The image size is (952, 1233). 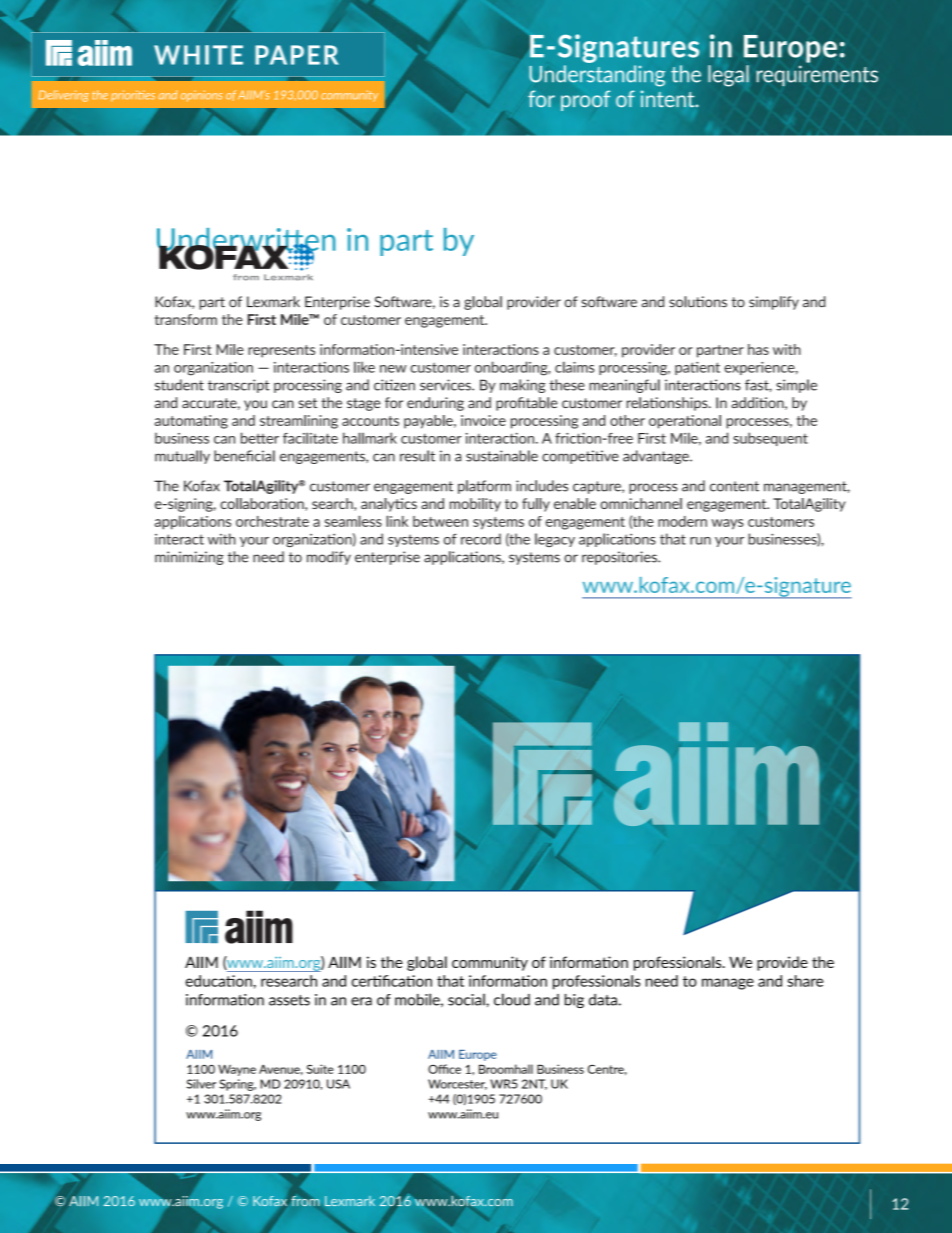 What do you see at coordinates (457, 1084) in the screenshot?
I see `Worcester` at bounding box center [457, 1084].
